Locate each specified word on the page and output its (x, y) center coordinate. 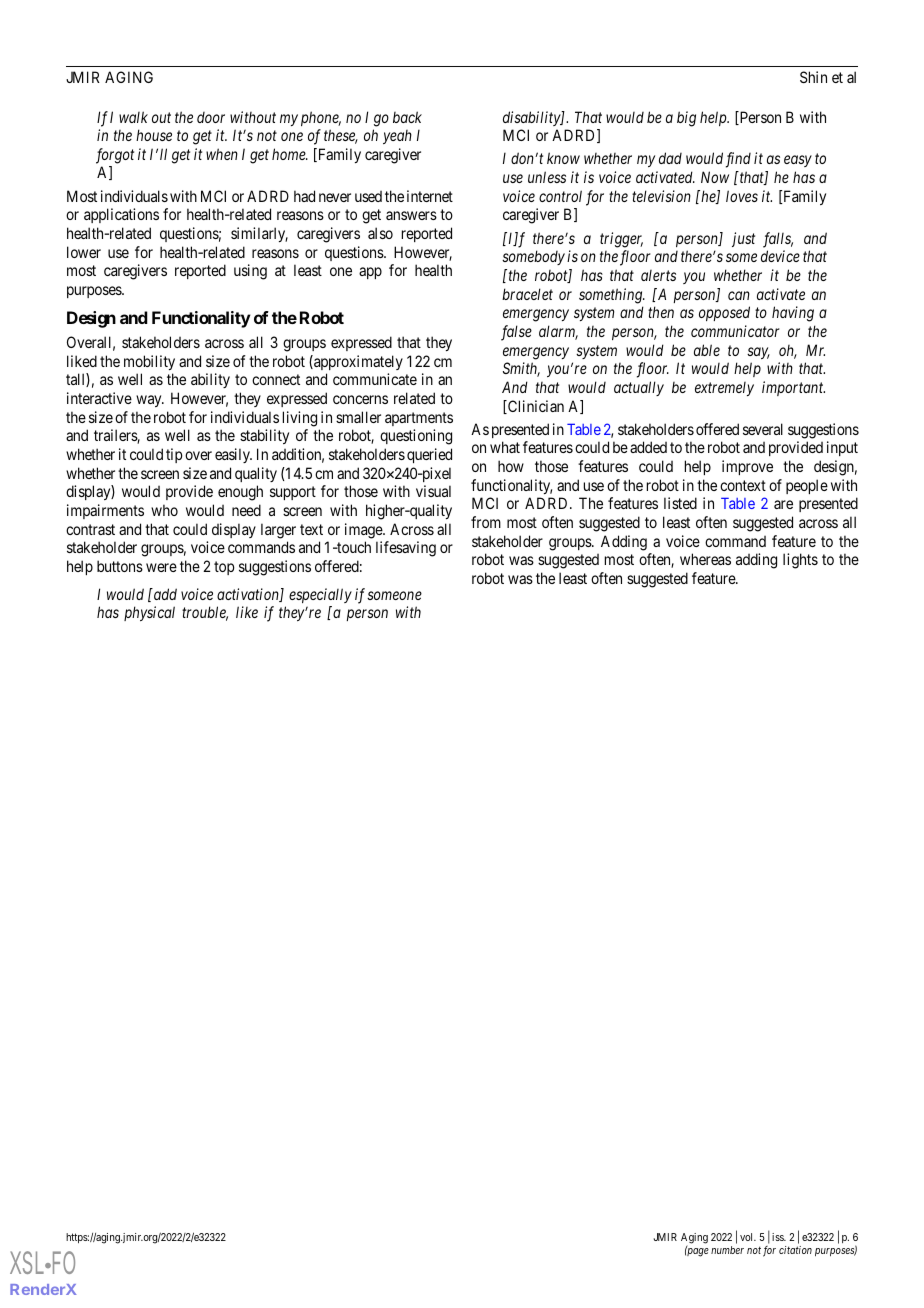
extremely (724, 389)
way (150, 401)
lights (800, 561)
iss (779, 1237)
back (407, 117)
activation (249, 595)
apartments (419, 419)
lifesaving (406, 549)
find (738, 160)
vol (748, 1237)
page (697, 1252)
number (727, 1250)
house (154, 135)
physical (149, 613)
